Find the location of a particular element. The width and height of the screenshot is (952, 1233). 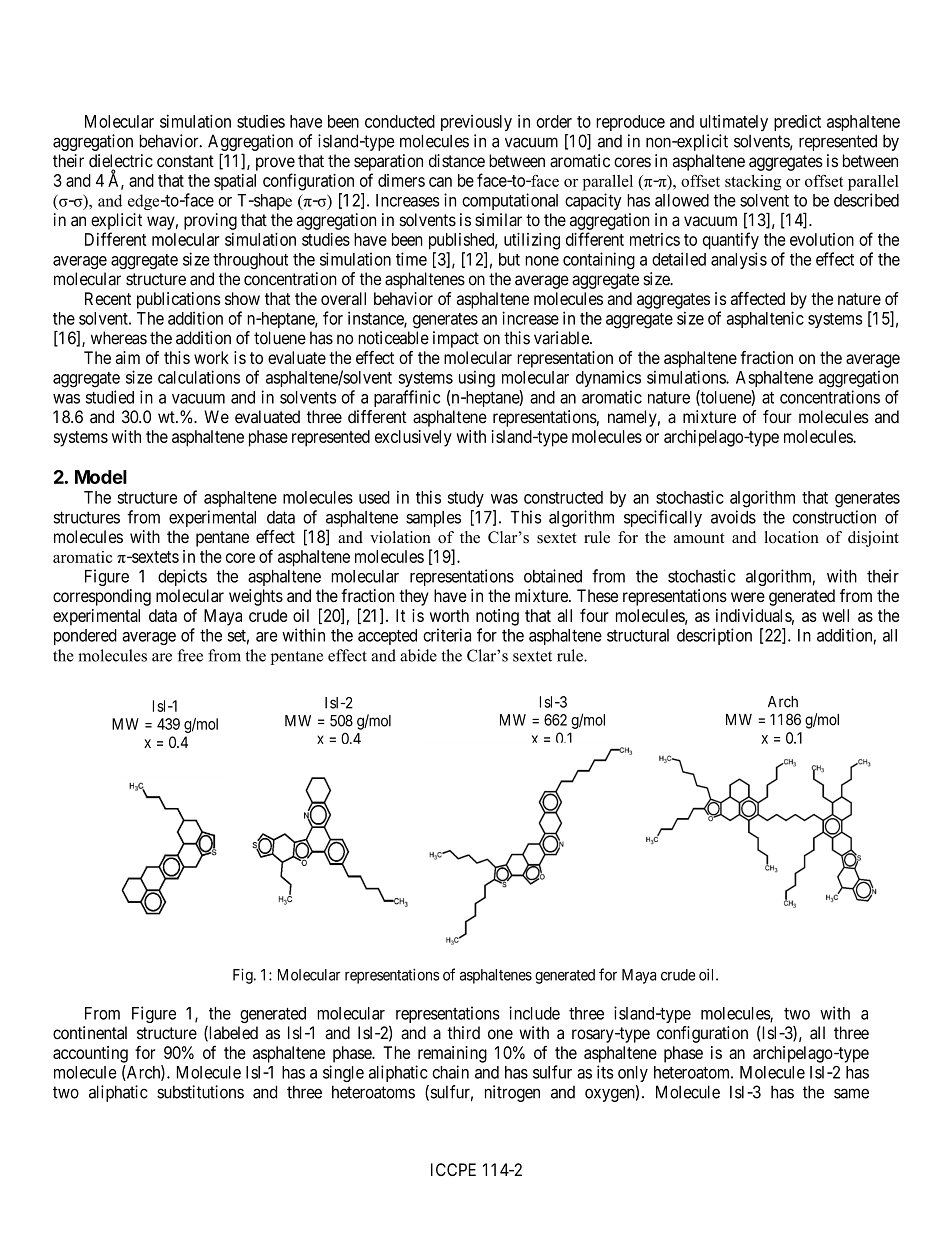

depicts is located at coordinates (182, 577).
